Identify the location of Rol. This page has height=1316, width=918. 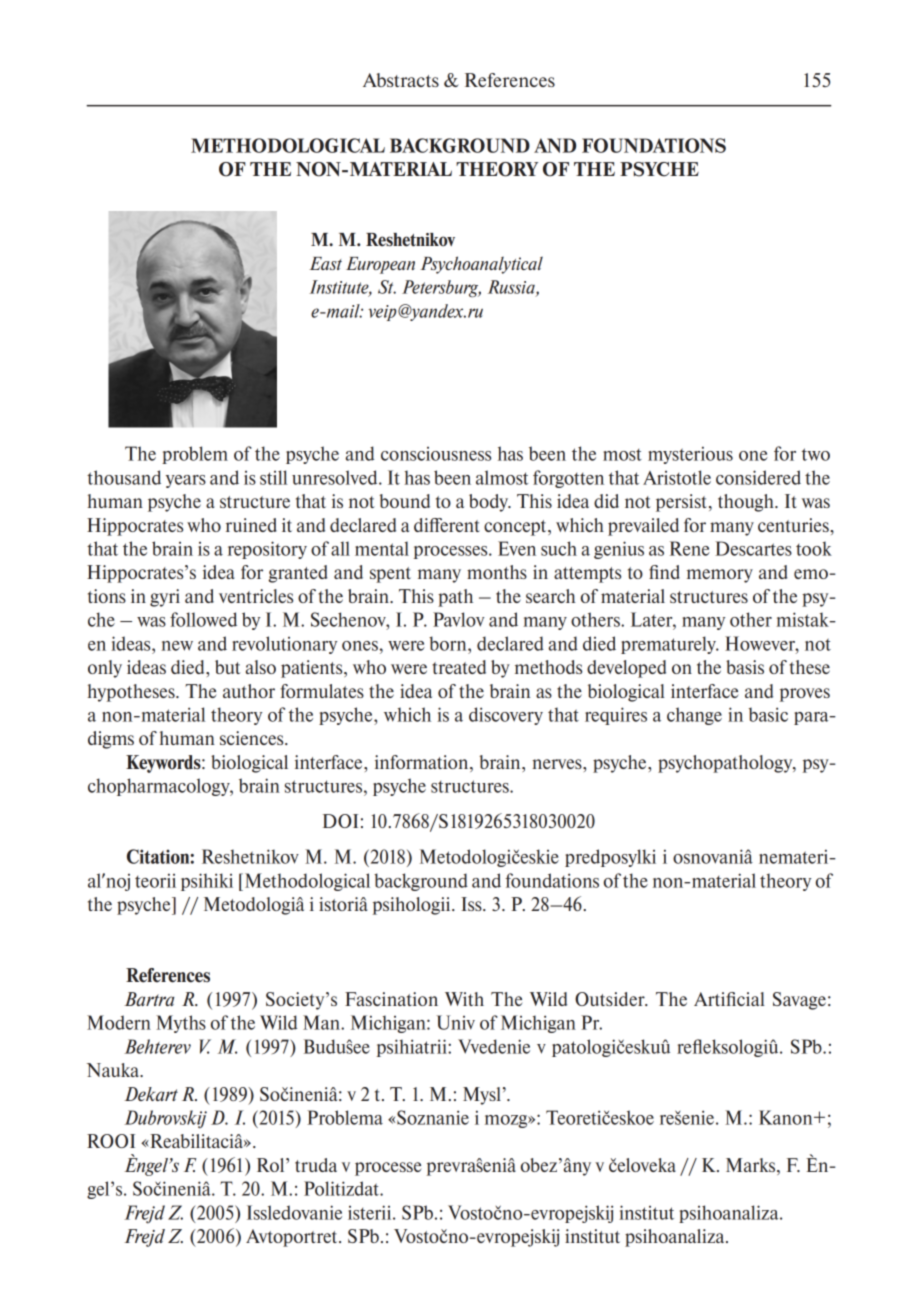
(272, 1165).
